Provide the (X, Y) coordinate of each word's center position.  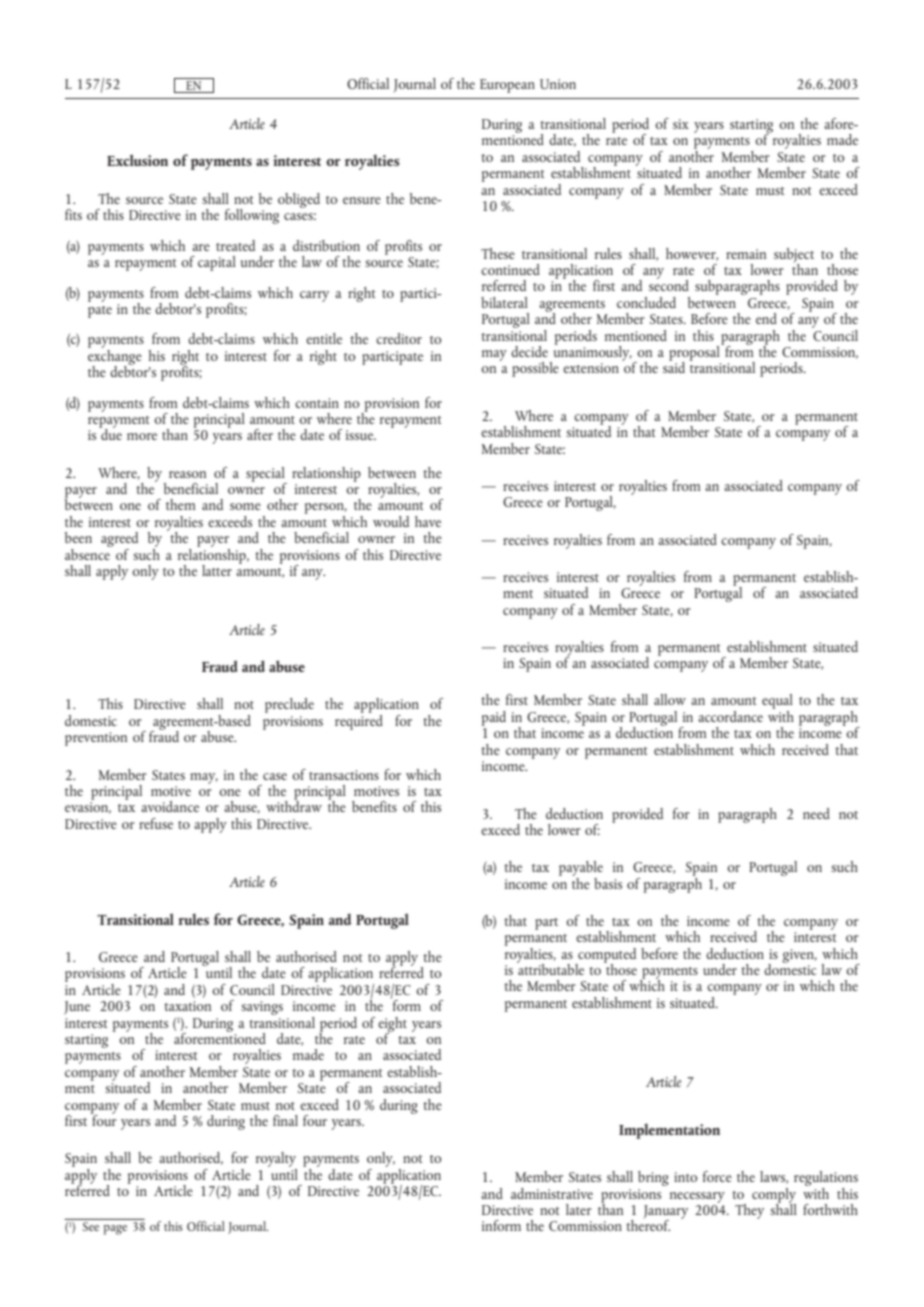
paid (494, 718)
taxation (187, 1006)
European (507, 86)
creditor (399, 338)
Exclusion (137, 160)
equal (777, 703)
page (115, 1230)
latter (217, 570)
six (681, 124)
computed (606, 956)
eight (392, 1025)
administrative (552, 1193)
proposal (695, 353)
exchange (115, 357)
